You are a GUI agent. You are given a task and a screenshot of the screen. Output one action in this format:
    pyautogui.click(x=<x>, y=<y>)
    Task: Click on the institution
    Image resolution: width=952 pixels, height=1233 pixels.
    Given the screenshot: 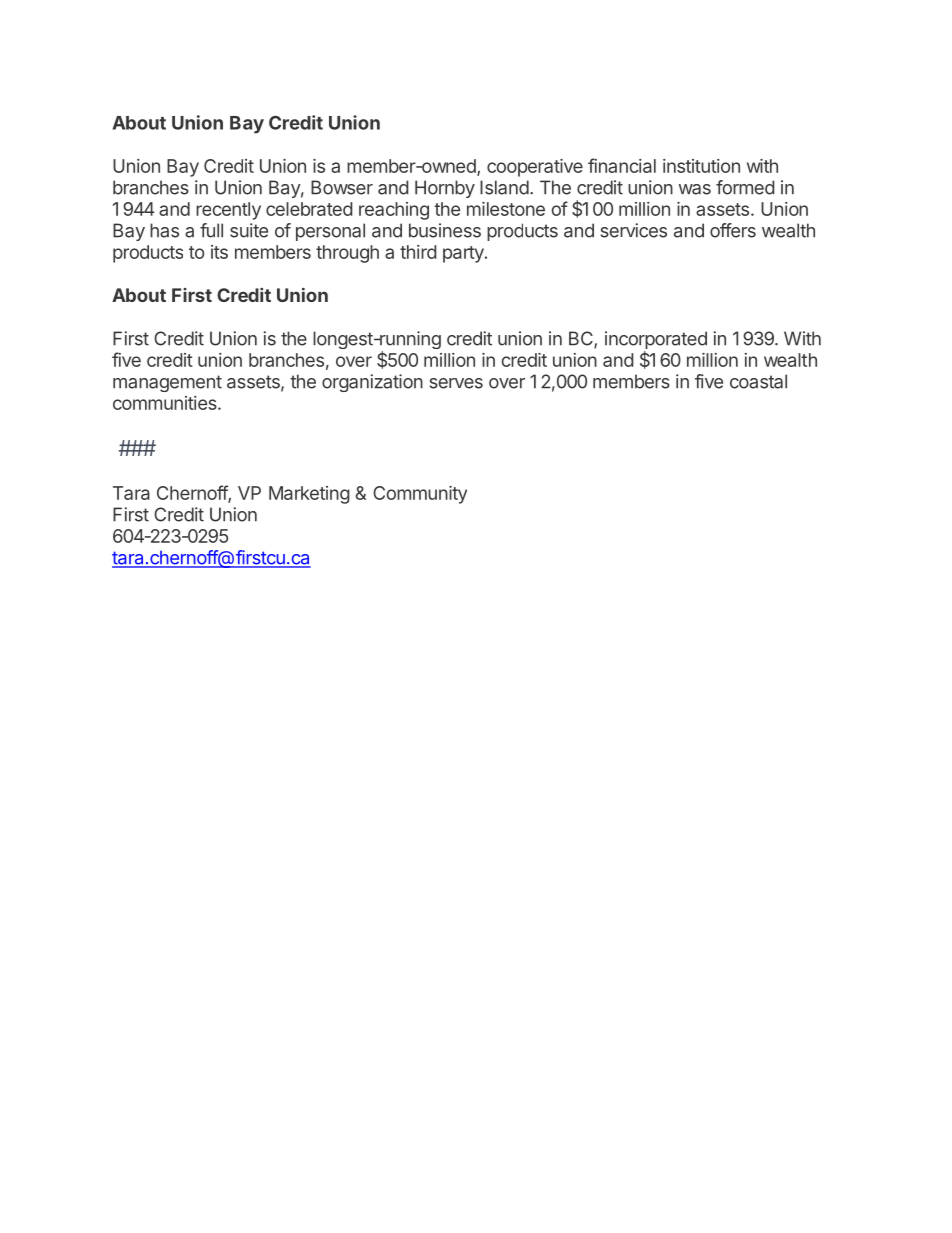 What is the action you would take?
    pyautogui.click(x=701, y=166)
